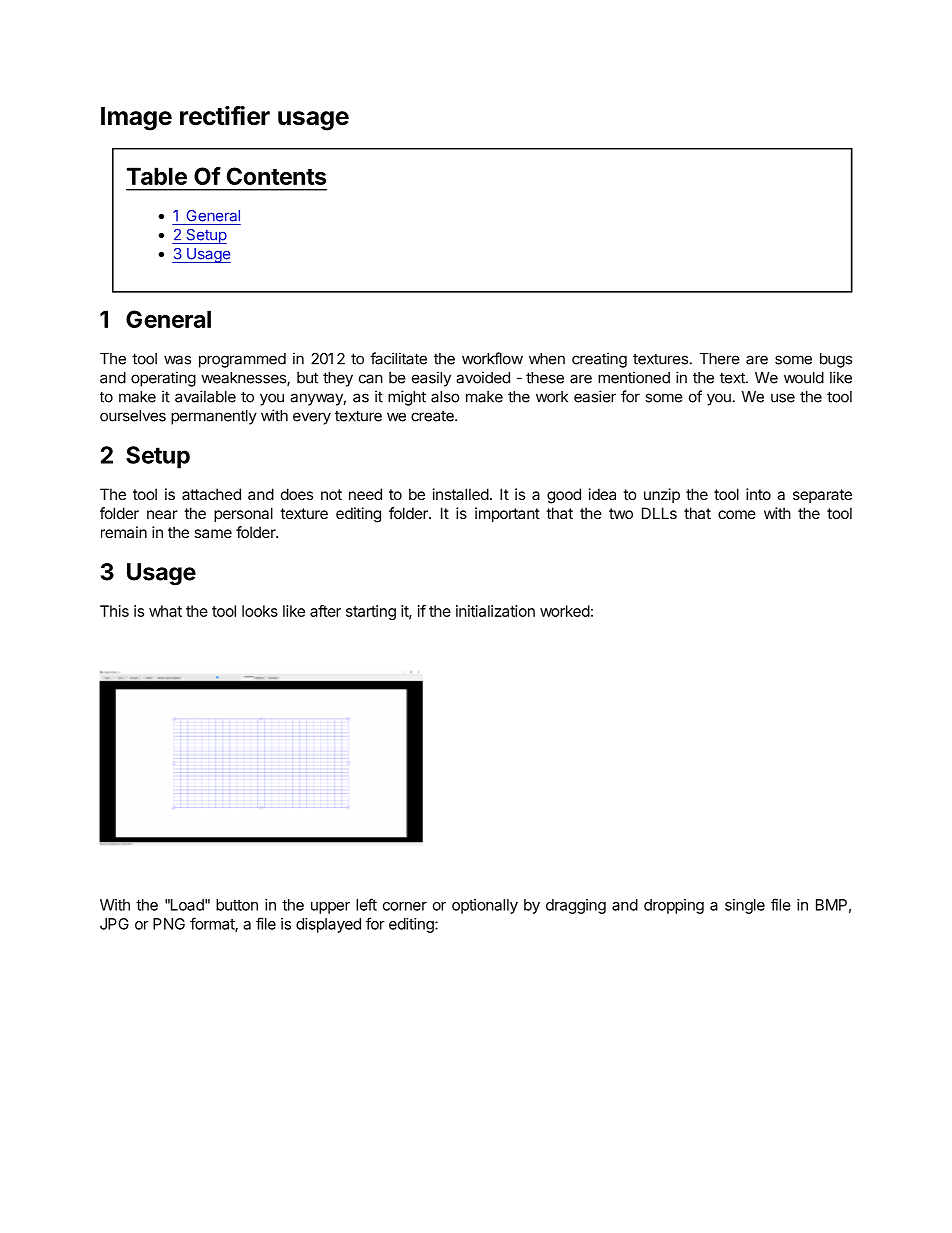  What do you see at coordinates (213, 533) in the image?
I see `same` at bounding box center [213, 533].
